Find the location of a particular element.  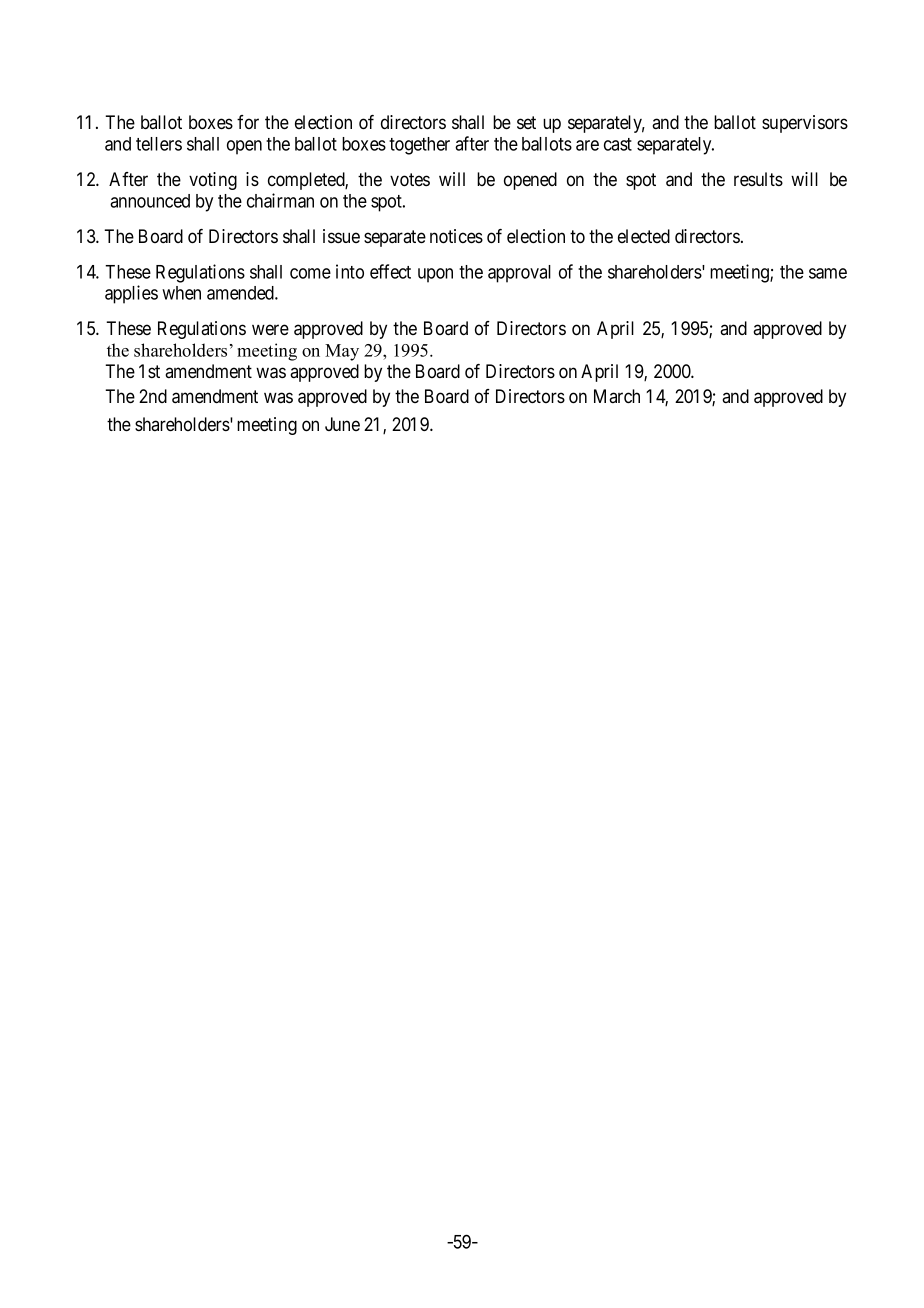

amended is located at coordinates (241, 293).
